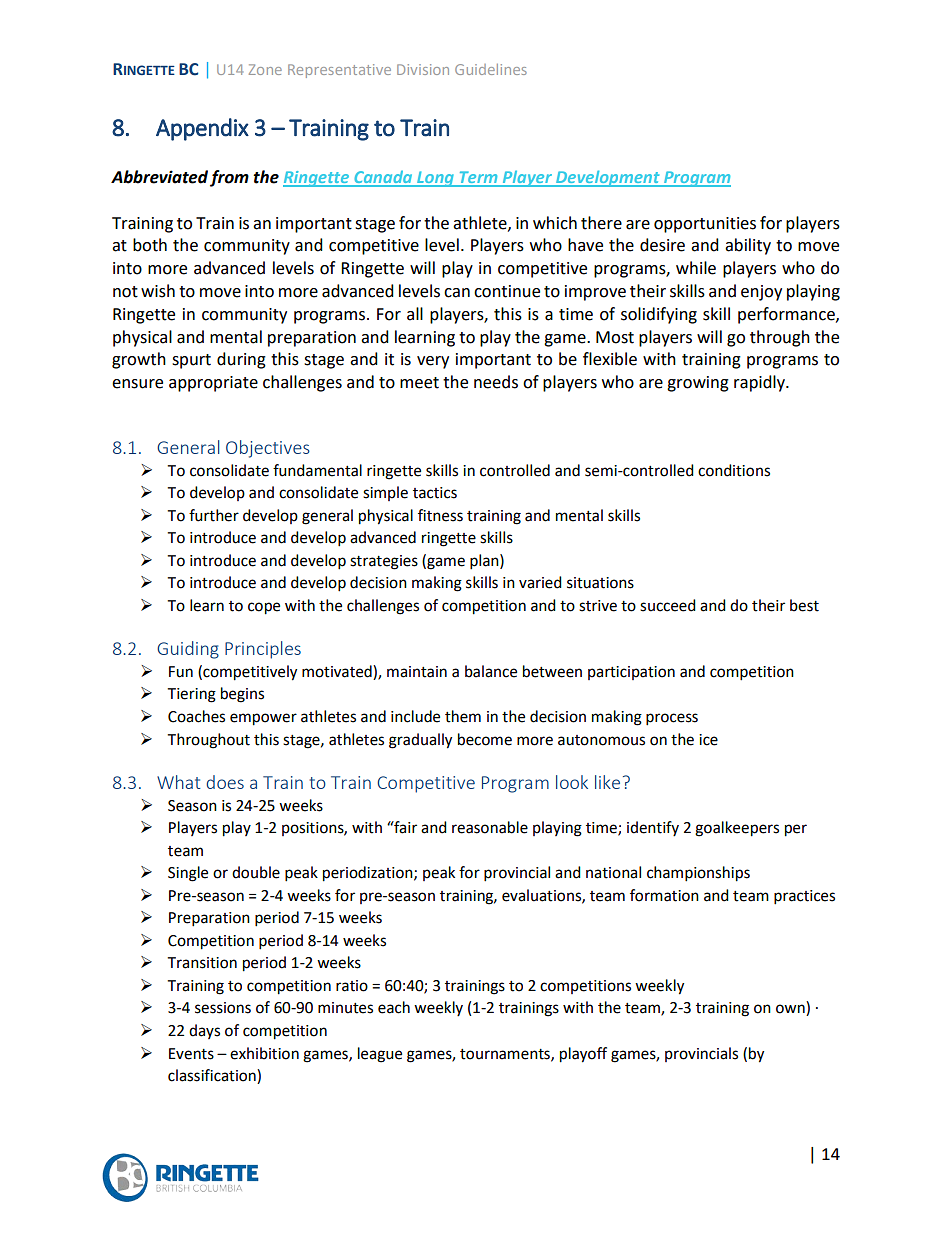 Image resolution: width=952 pixels, height=1233 pixels. Describe the element at coordinates (737, 829) in the screenshot. I see `goalkeepers` at that location.
